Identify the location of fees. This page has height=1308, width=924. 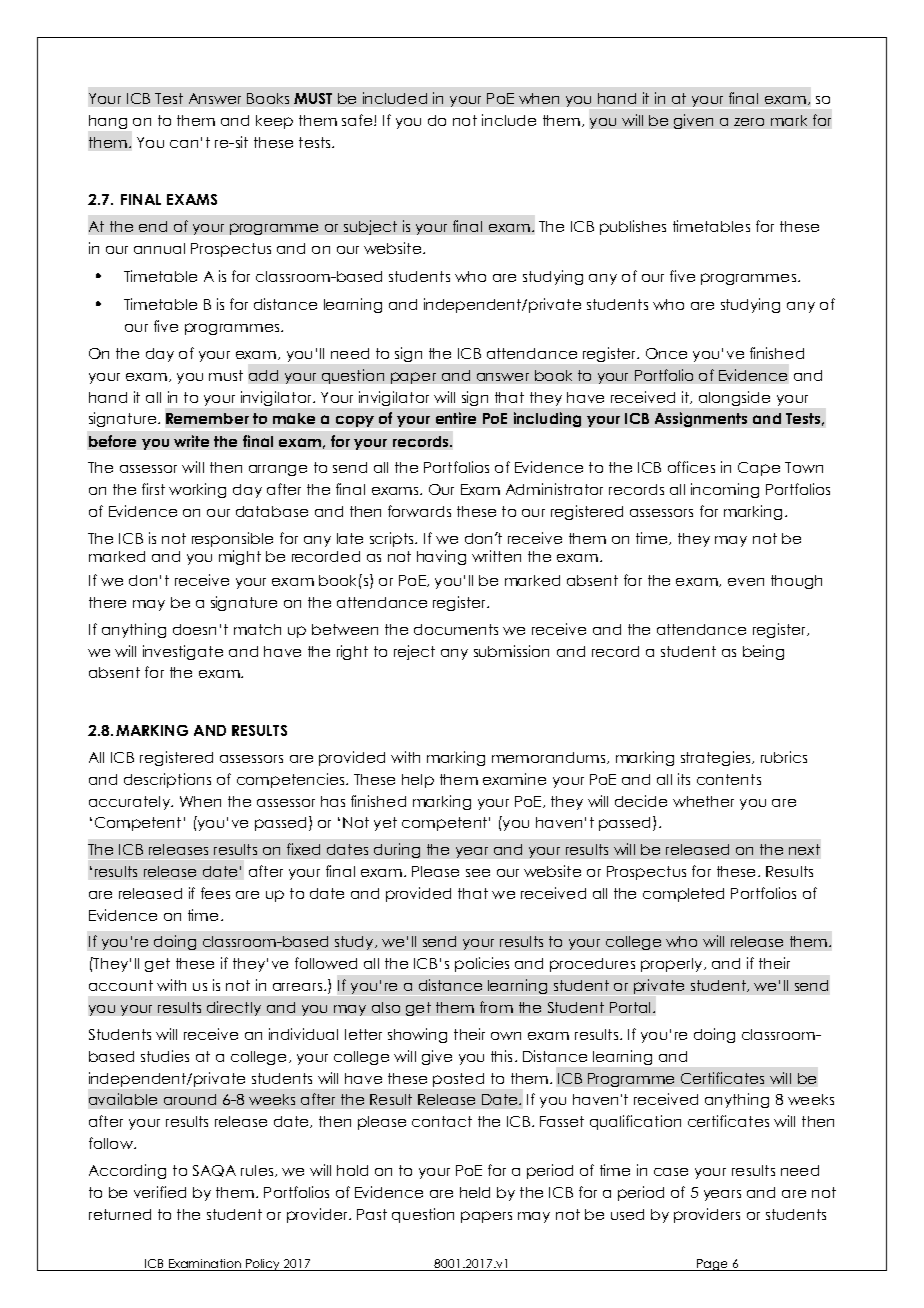
(215, 893).
